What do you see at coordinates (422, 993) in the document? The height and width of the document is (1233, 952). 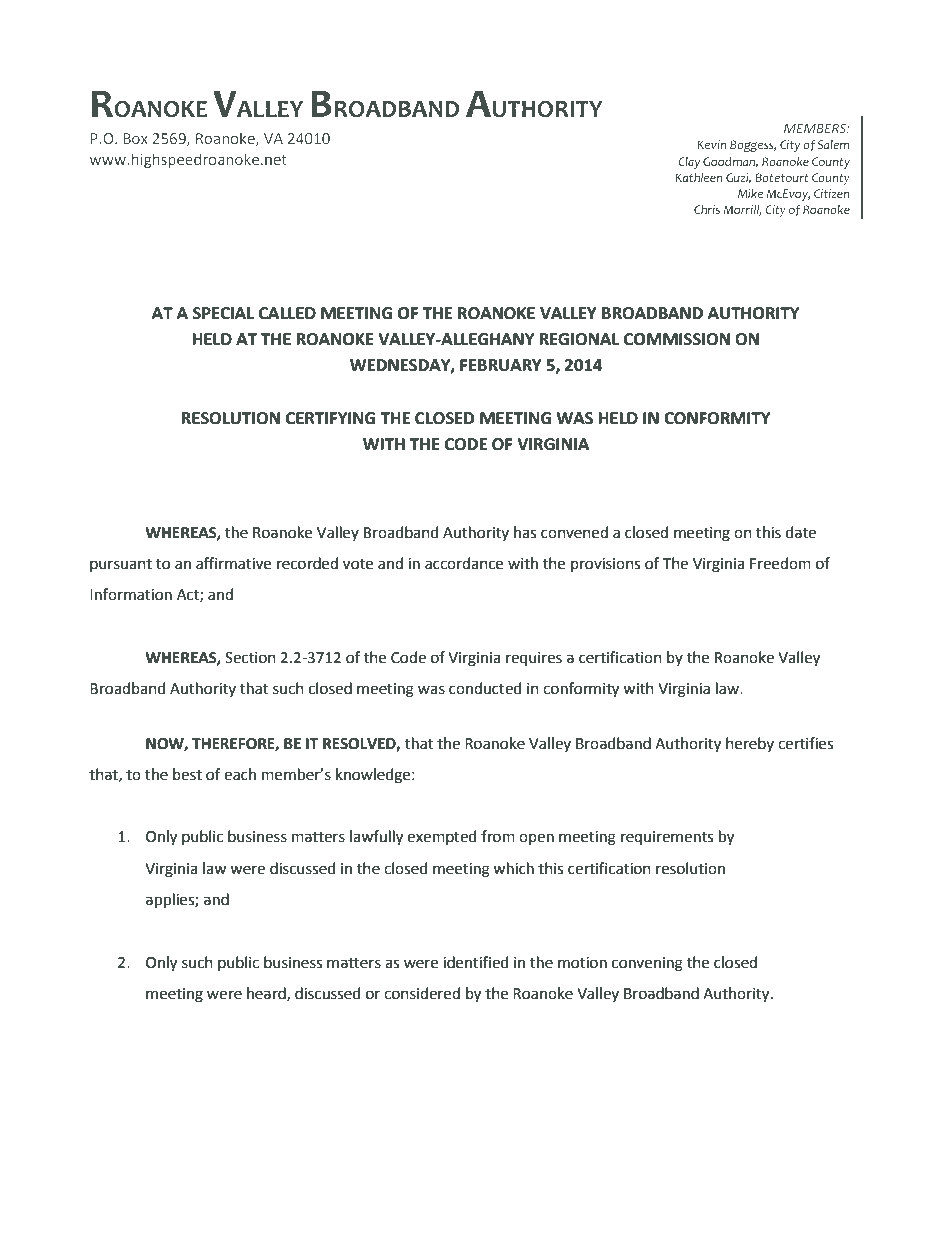 I see `considered` at bounding box center [422, 993].
